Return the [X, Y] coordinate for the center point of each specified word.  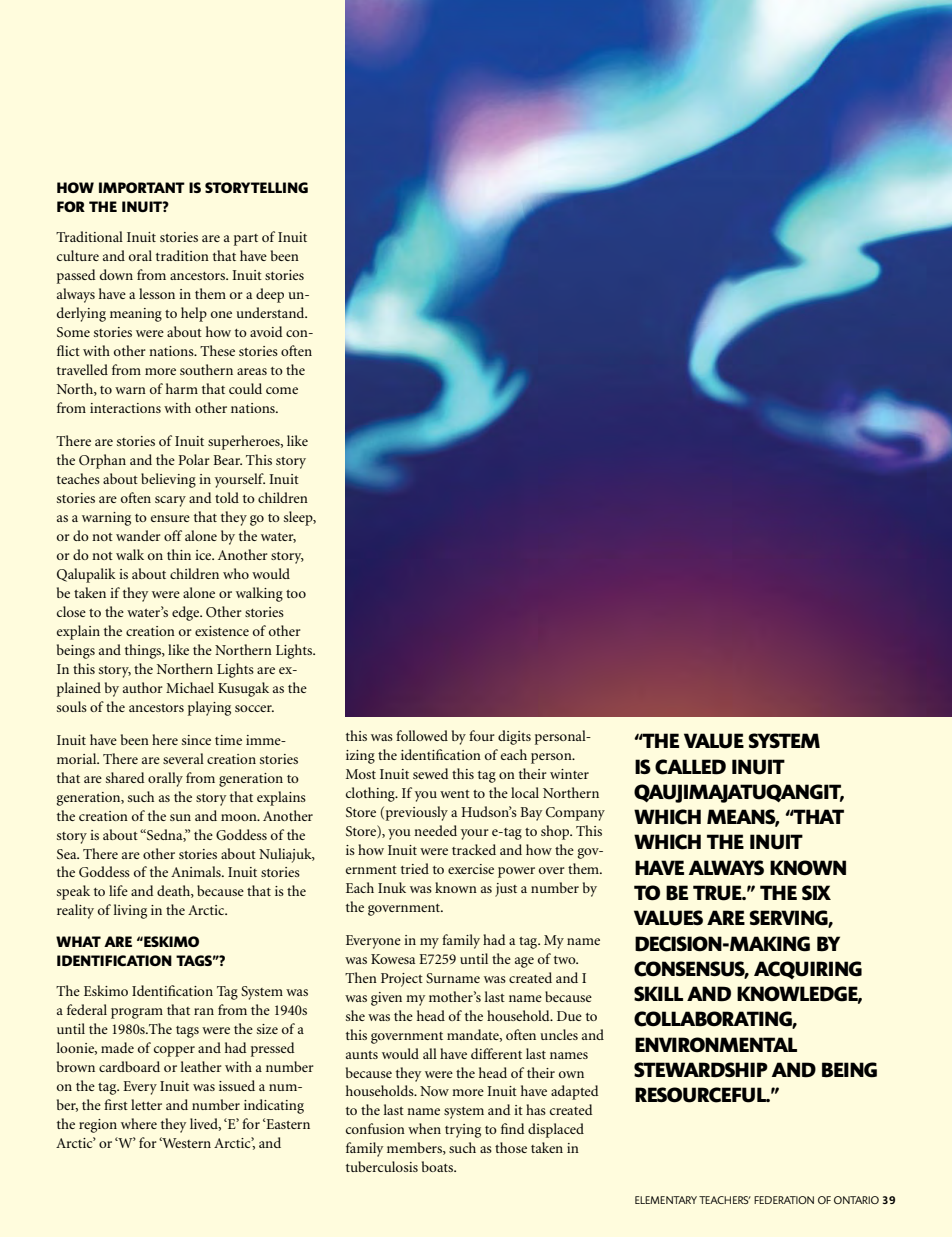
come [282, 390]
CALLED [690, 767]
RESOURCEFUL [702, 1095]
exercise [471, 869]
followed [422, 735]
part [246, 240]
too [296, 594]
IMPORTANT [142, 187]
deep [270, 295]
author [143, 687]
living [130, 911]
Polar [194, 459]
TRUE [718, 893]
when [424, 1128]
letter [146, 1104]
